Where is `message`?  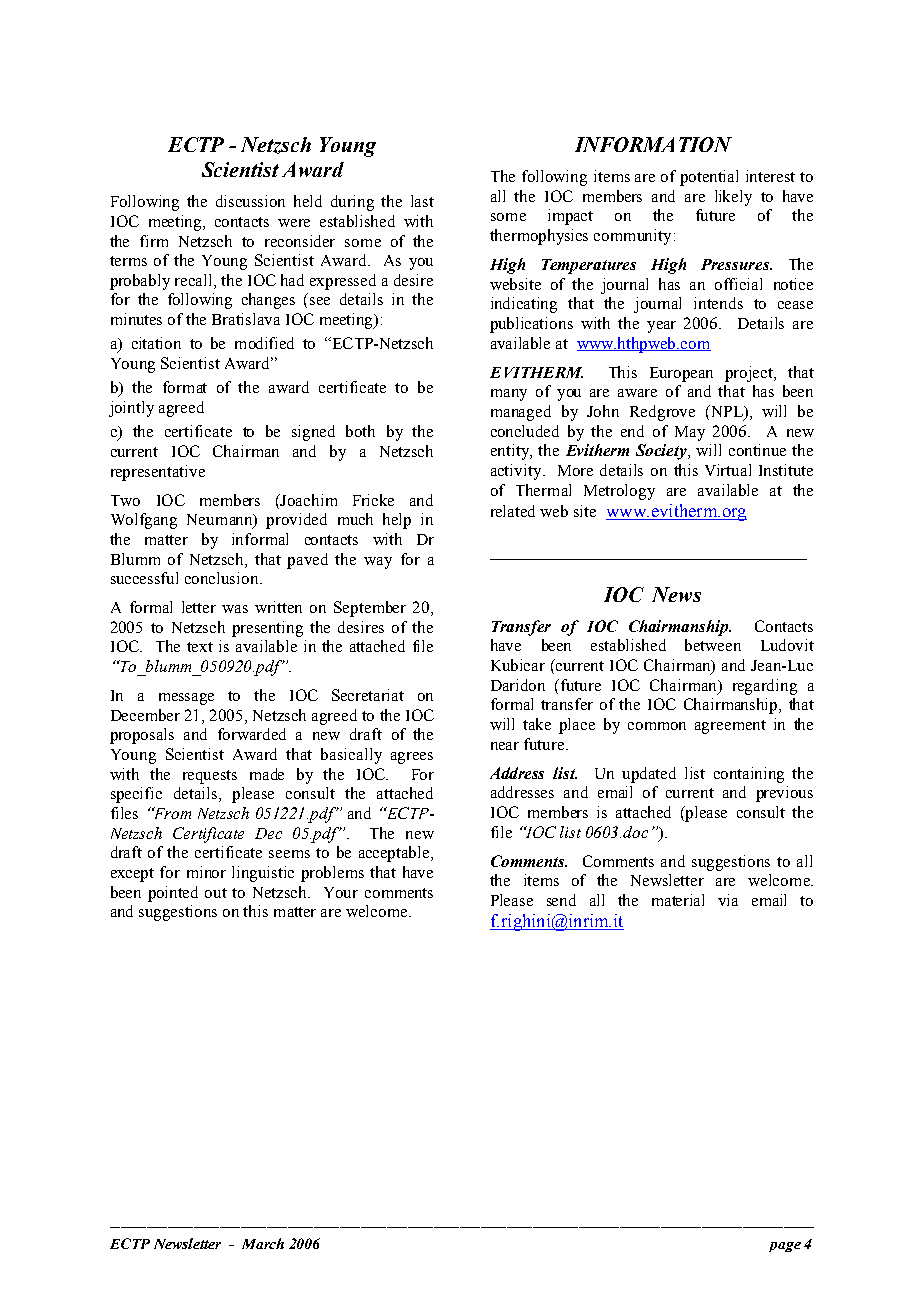
message is located at coordinates (186, 699).
